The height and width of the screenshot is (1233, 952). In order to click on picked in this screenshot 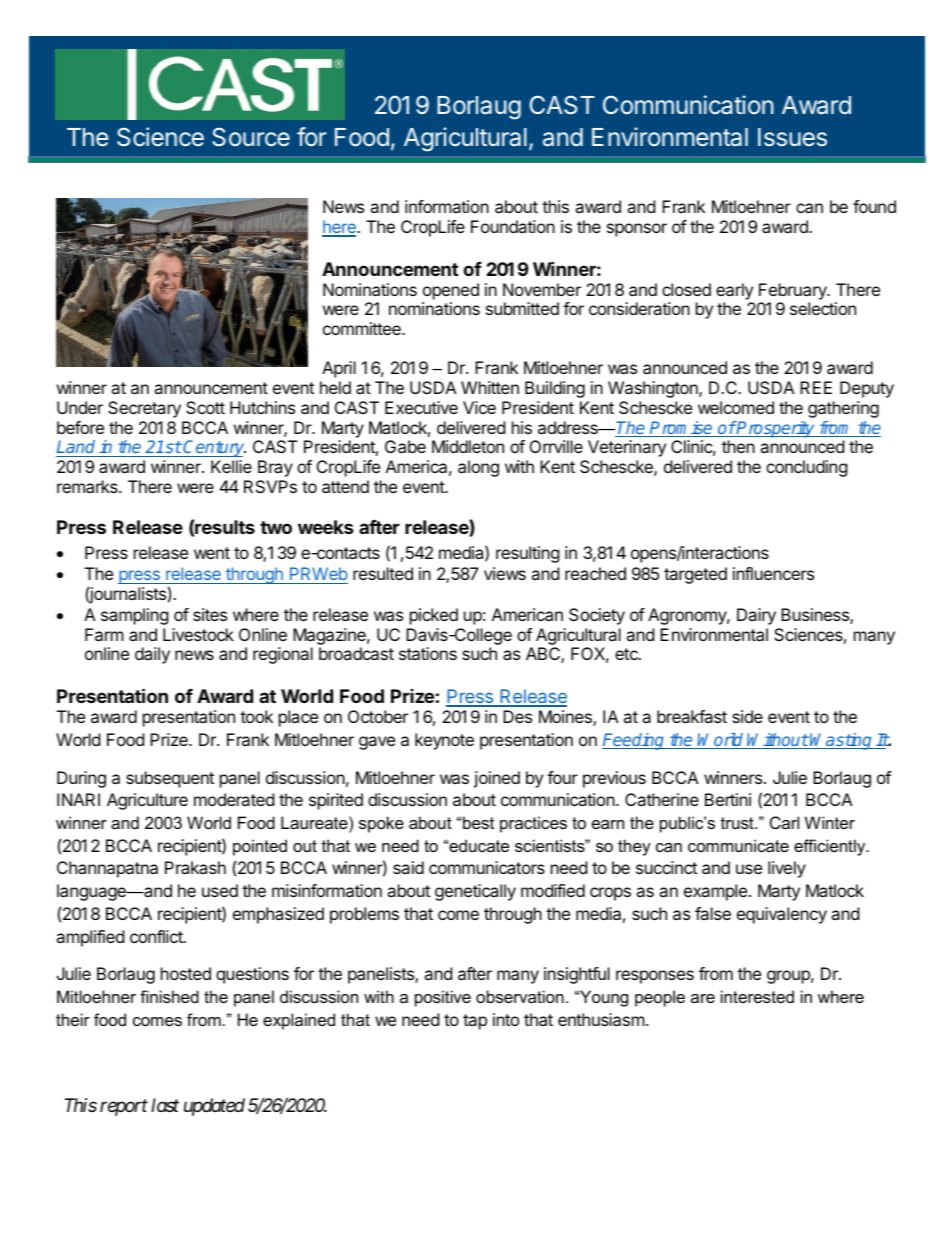, I will do `click(434, 616)`.
